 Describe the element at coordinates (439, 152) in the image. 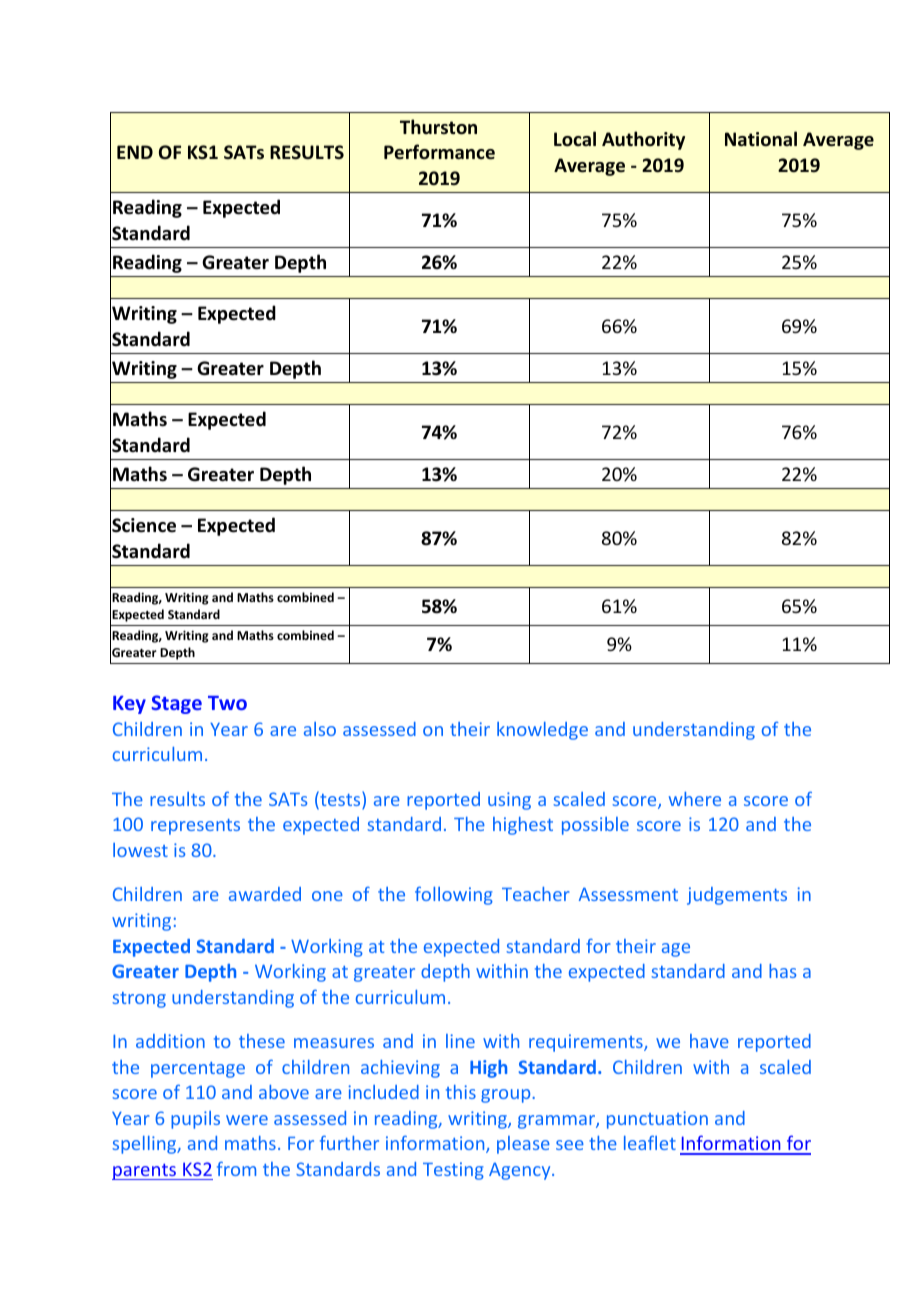

I see `Performance` at that location.
